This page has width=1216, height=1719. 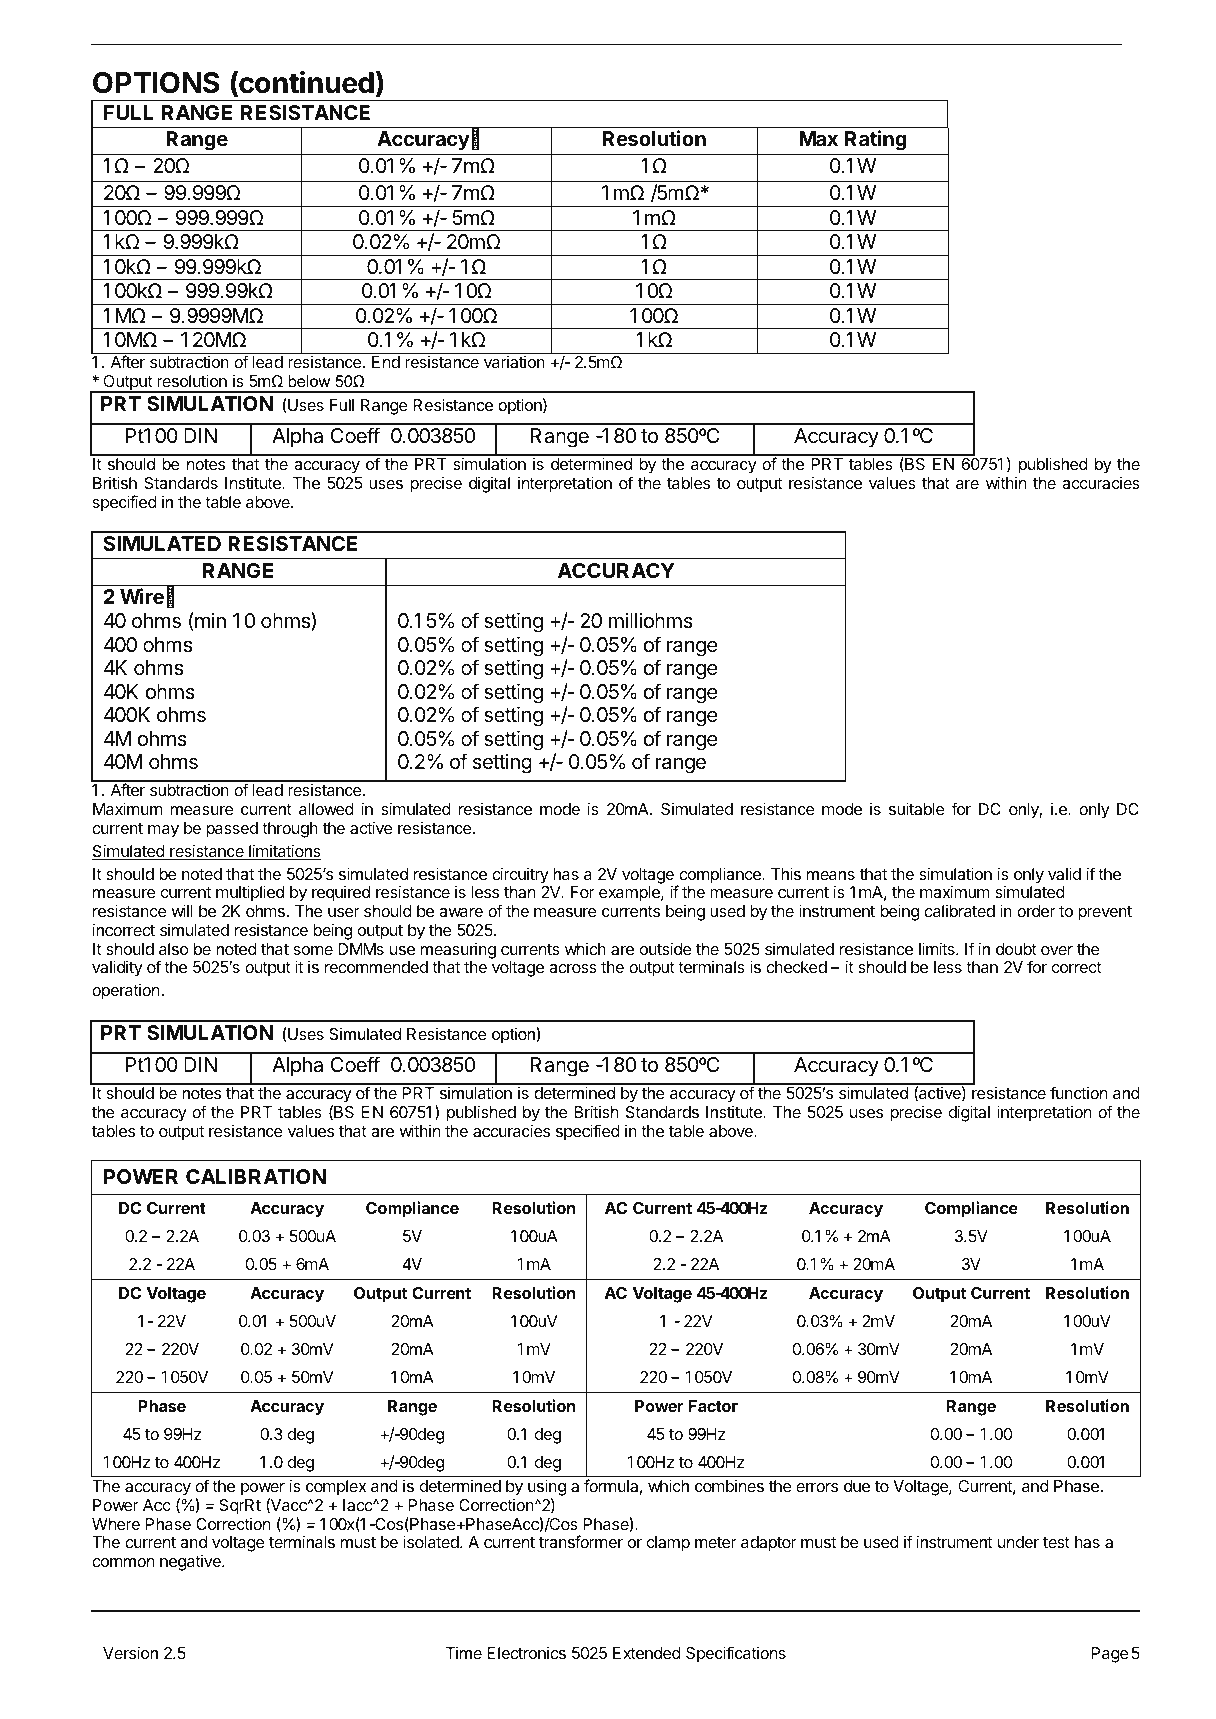 What do you see at coordinates (326, 809) in the page?
I see `allowed` at bounding box center [326, 809].
